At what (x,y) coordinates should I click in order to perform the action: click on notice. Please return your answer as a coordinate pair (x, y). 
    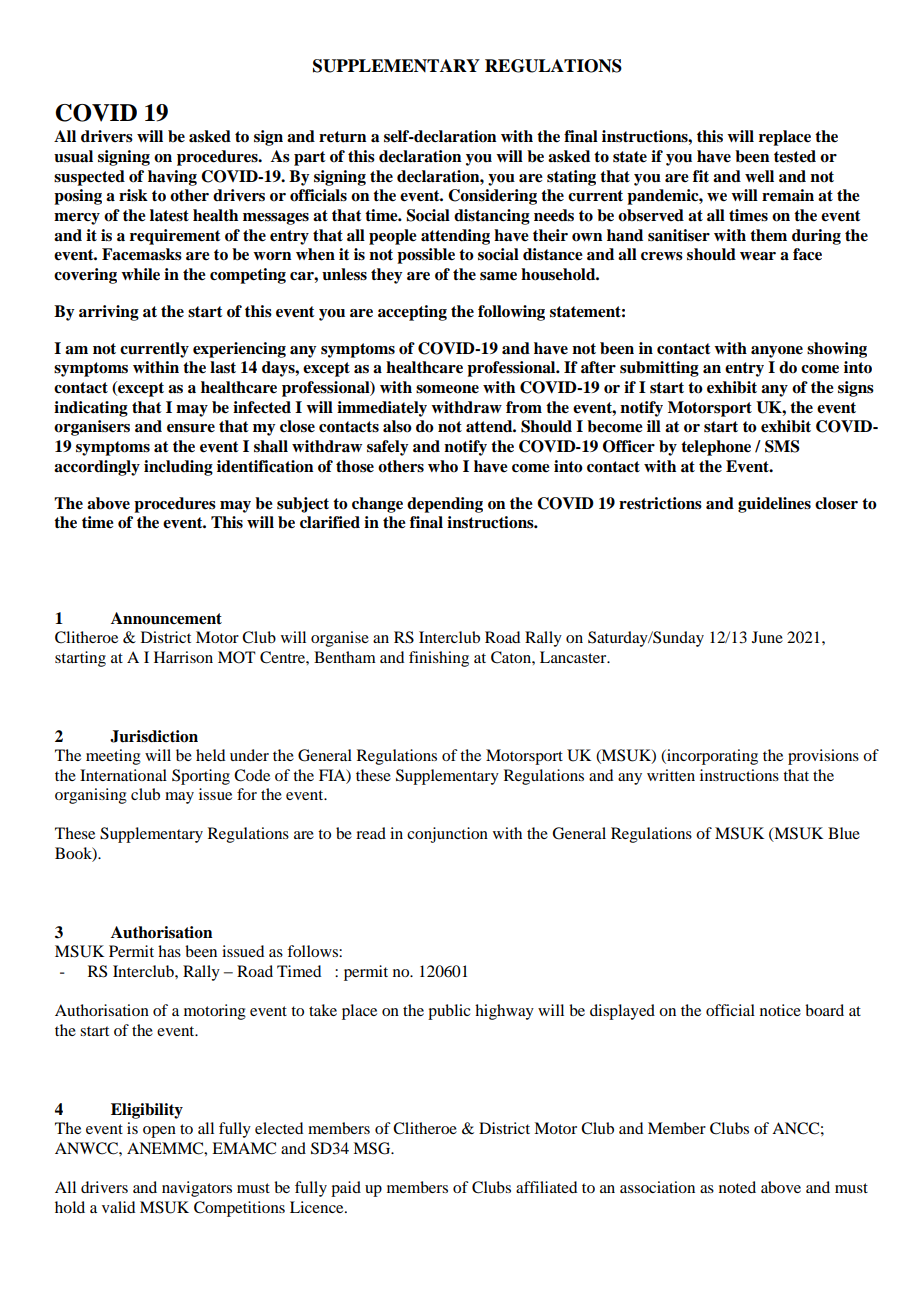
    Looking at the image, I should click on (780, 1010).
